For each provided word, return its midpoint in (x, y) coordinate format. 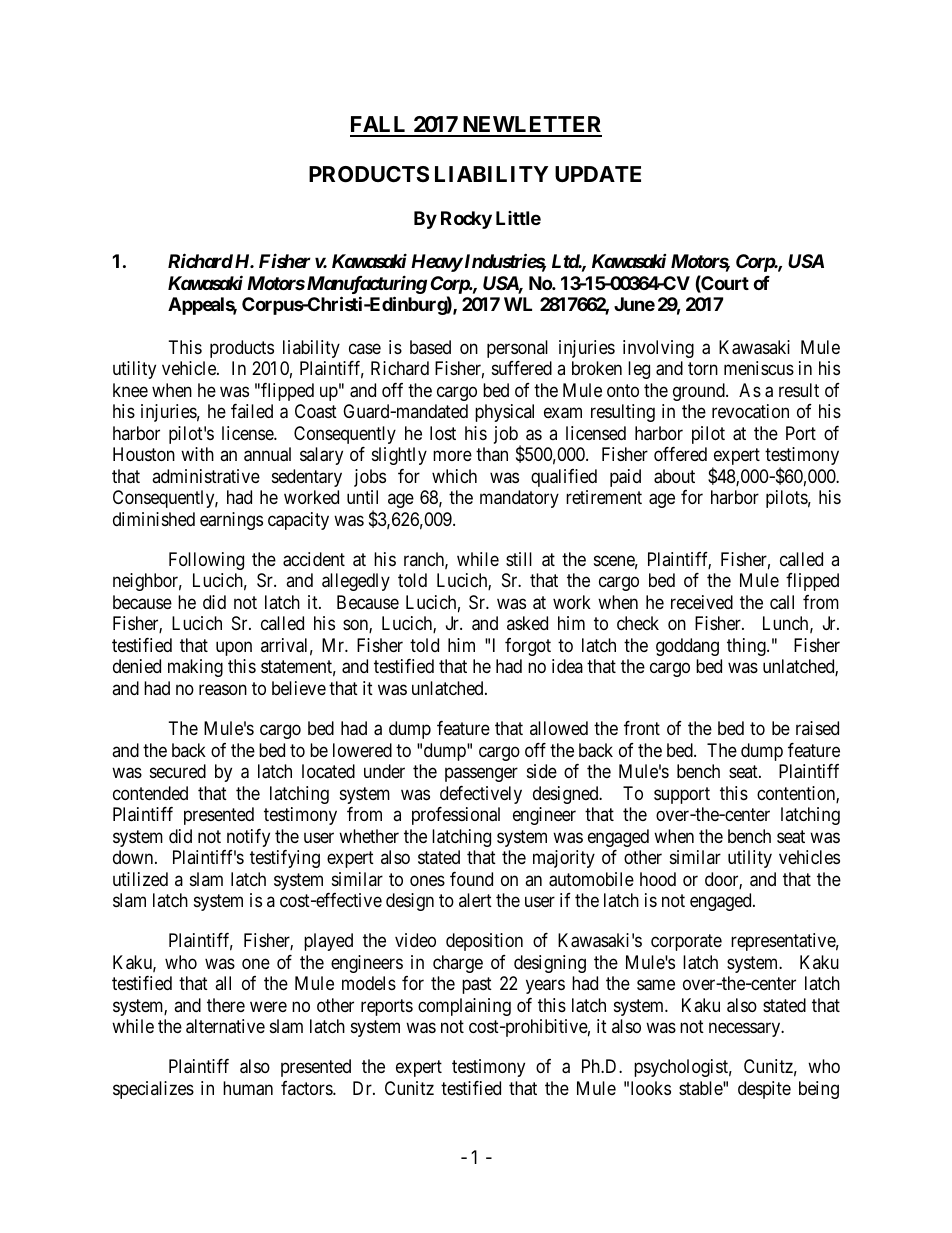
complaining (464, 1007)
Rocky (466, 220)
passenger (481, 775)
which (454, 476)
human (248, 1088)
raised (817, 728)
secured (178, 771)
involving (658, 349)
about (674, 476)
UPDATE (598, 174)
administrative (206, 476)
